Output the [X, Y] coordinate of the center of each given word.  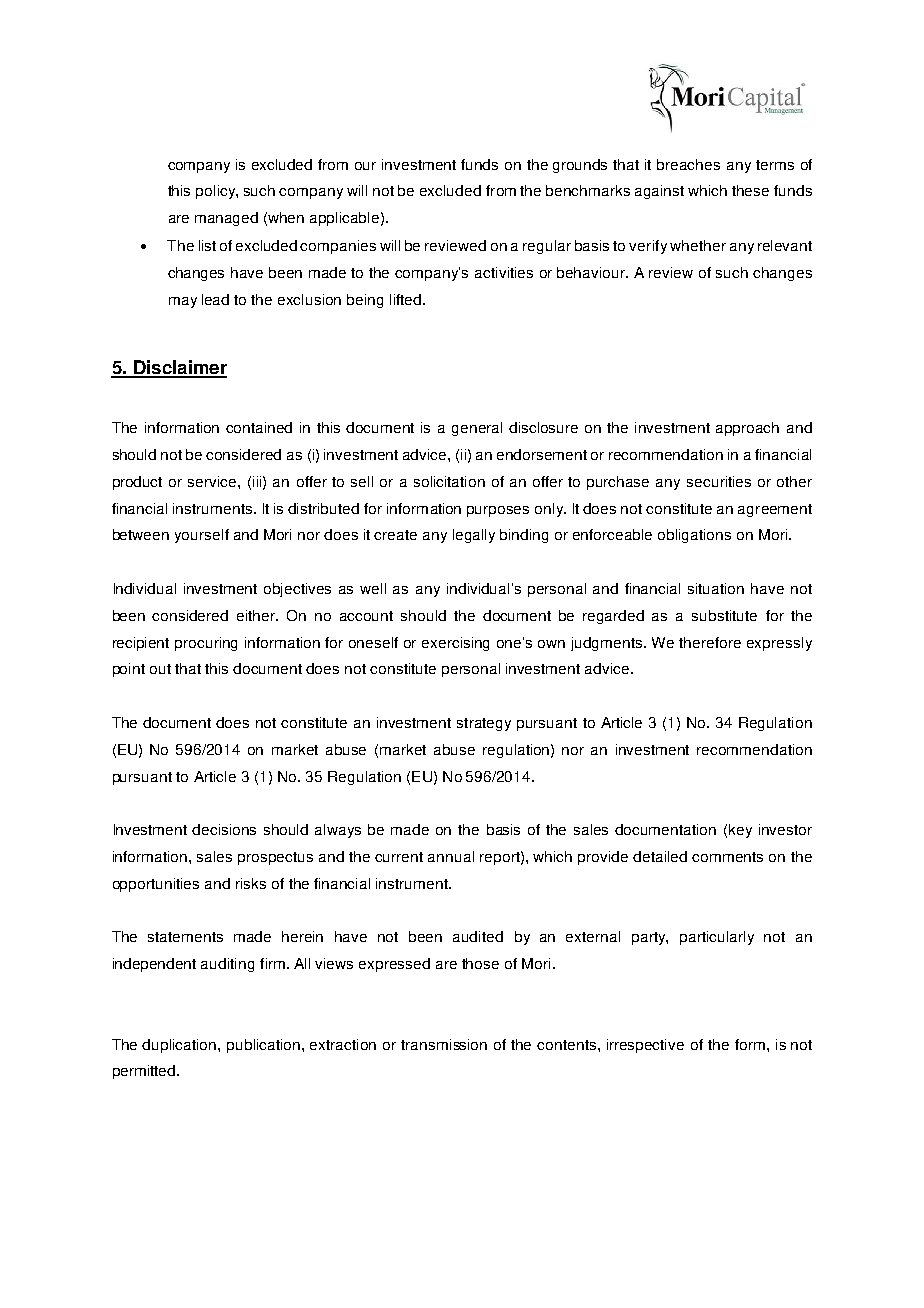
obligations [694, 536]
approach [747, 429]
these [750, 190]
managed [226, 219]
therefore [710, 642]
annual [451, 856]
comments [727, 857]
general [477, 429]
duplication [180, 1046]
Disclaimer [179, 368]
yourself [202, 536]
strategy [484, 724]
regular [547, 247]
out [160, 669]
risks [251, 883]
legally [474, 536]
